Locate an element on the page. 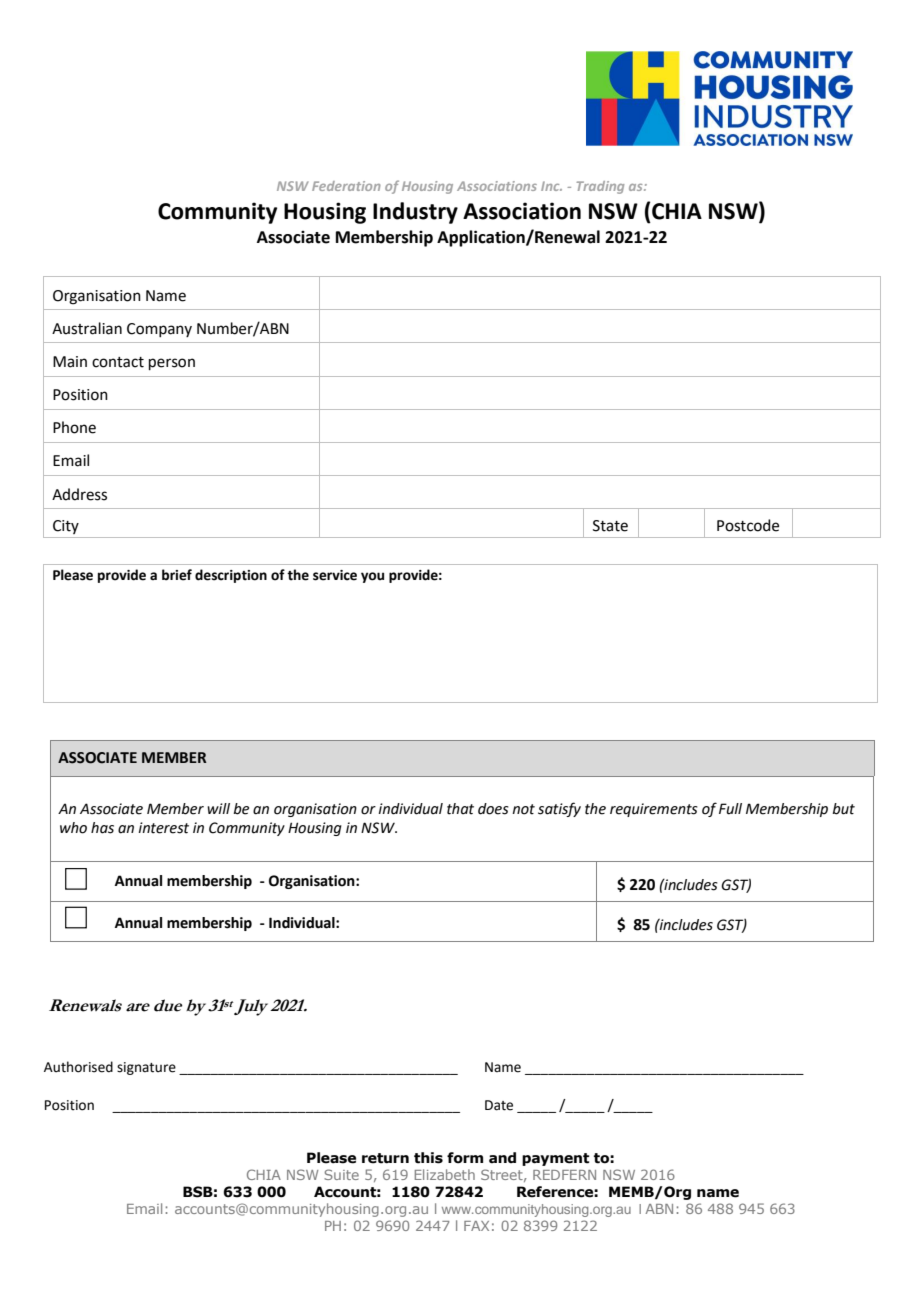  does is located at coordinates (493, 809).
